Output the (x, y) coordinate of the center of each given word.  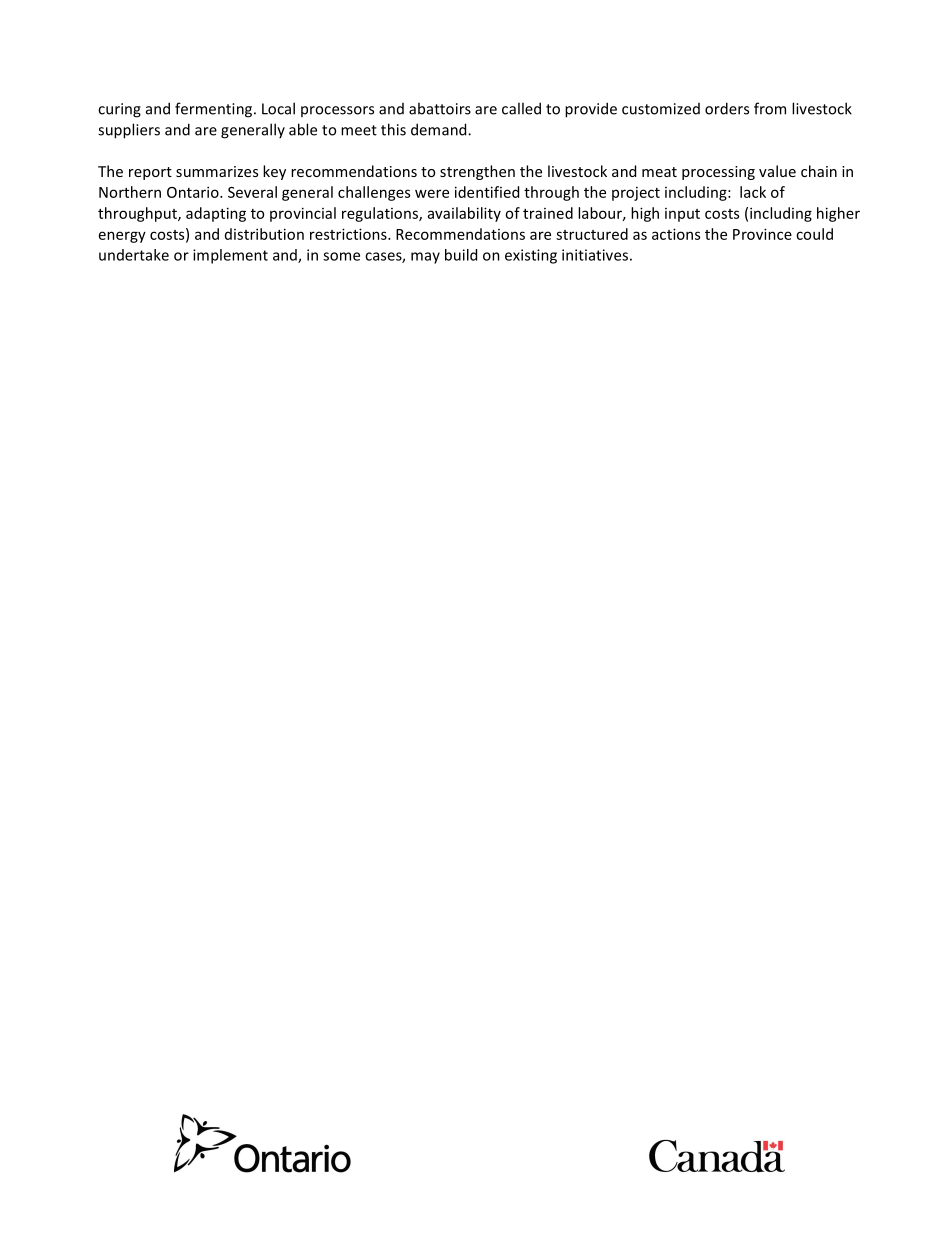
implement (230, 256)
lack (753, 192)
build (461, 255)
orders (727, 108)
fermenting (215, 110)
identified (487, 192)
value (777, 171)
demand (440, 129)
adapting (216, 214)
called (521, 108)
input (682, 215)
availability (464, 214)
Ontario (194, 192)
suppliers (129, 131)
